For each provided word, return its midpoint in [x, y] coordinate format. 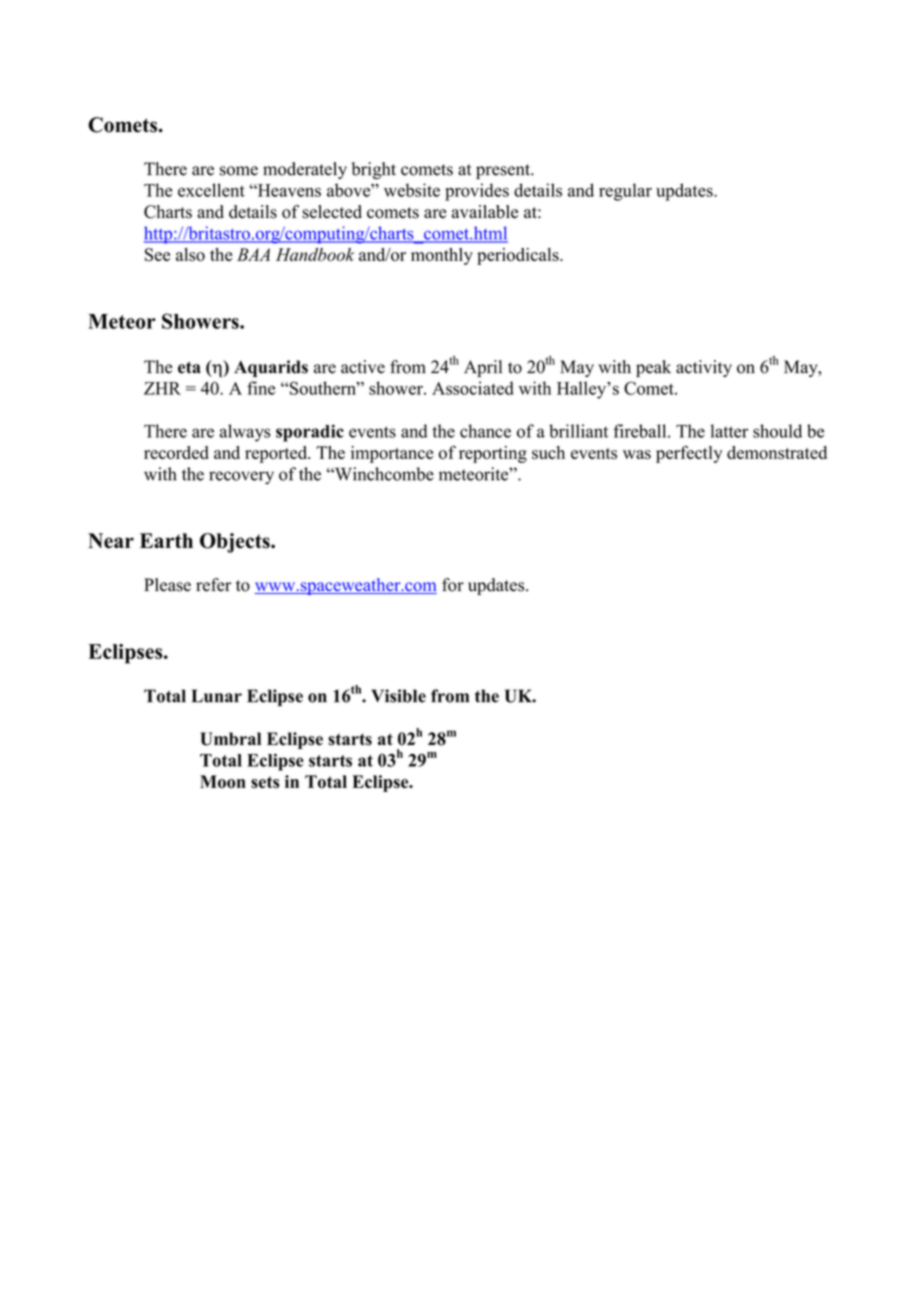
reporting [493, 454]
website [412, 190]
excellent [211, 190]
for [453, 585]
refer [213, 585]
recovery [241, 478]
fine [261, 388]
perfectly [689, 454]
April [483, 368]
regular [625, 192]
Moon [223, 782]
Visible [398, 696]
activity [704, 368]
